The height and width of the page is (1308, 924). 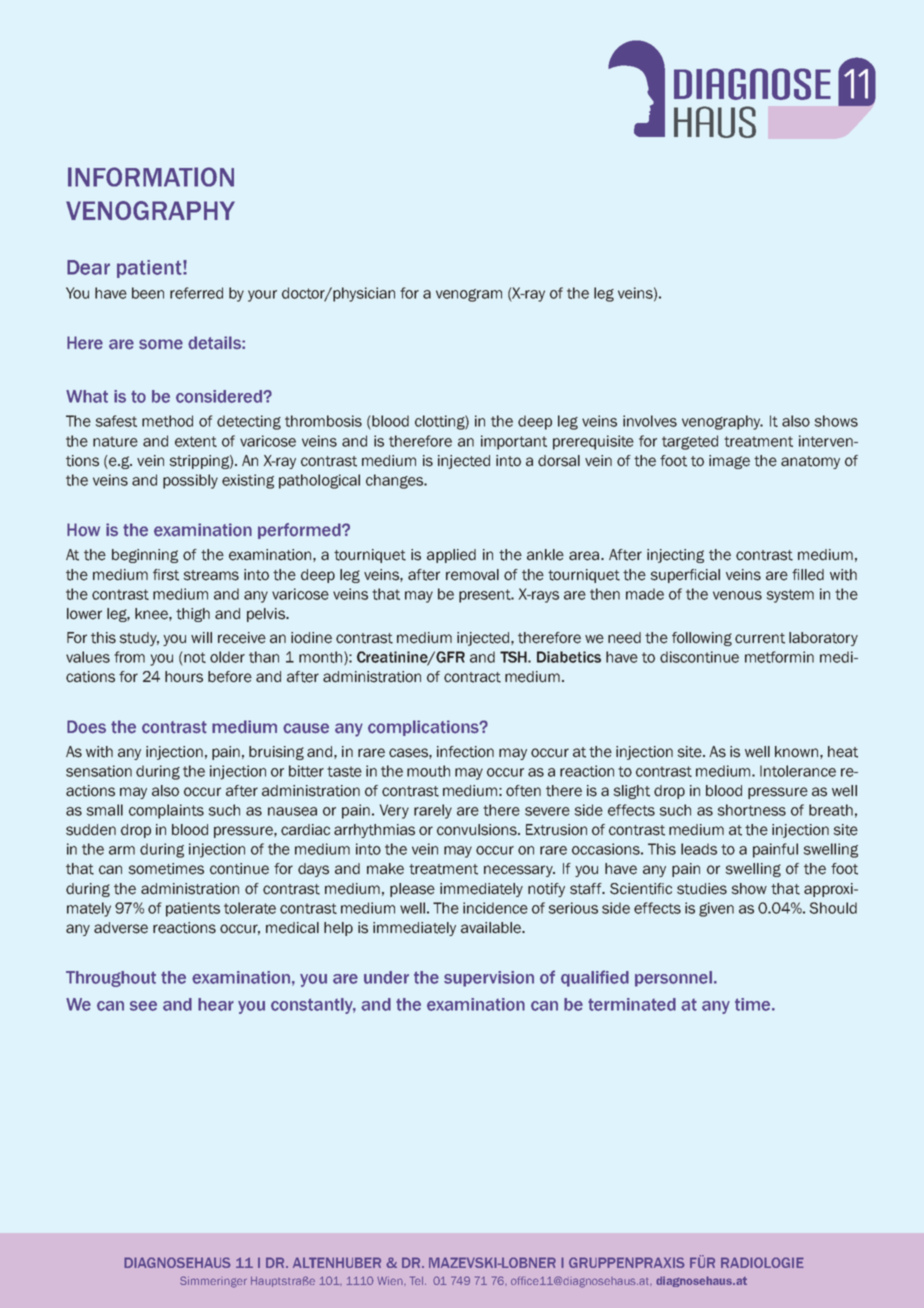 I want to click on Wien, so click(x=391, y=1280).
